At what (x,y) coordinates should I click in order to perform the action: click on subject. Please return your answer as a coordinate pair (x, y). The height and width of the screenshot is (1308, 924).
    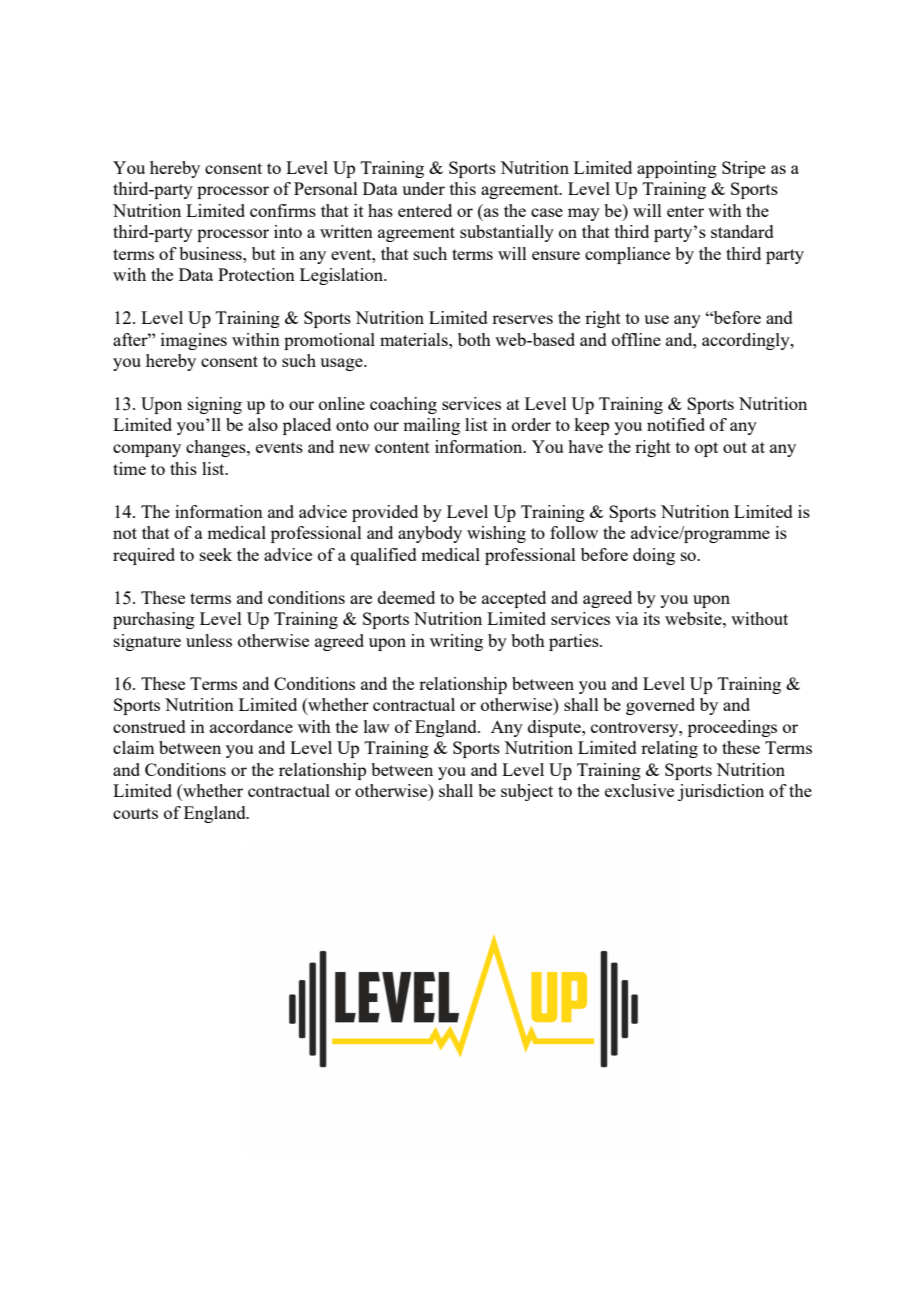
    Looking at the image, I should click on (527, 792).
